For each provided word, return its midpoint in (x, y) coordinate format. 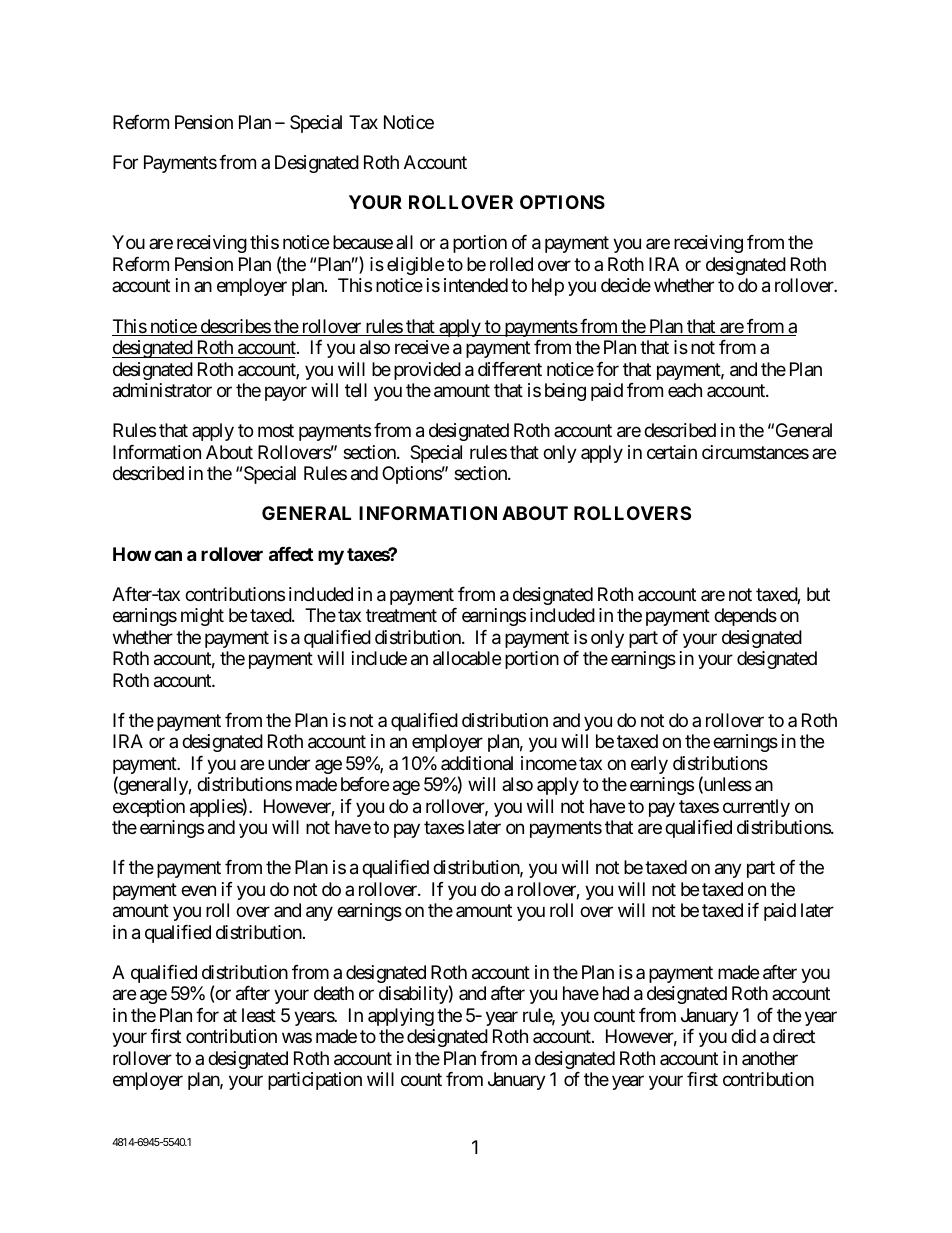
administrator (162, 390)
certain (672, 452)
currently (756, 808)
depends (745, 617)
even (198, 890)
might (202, 617)
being (565, 392)
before (365, 784)
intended (476, 285)
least (259, 1015)
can (168, 555)
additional (477, 763)
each (685, 390)
